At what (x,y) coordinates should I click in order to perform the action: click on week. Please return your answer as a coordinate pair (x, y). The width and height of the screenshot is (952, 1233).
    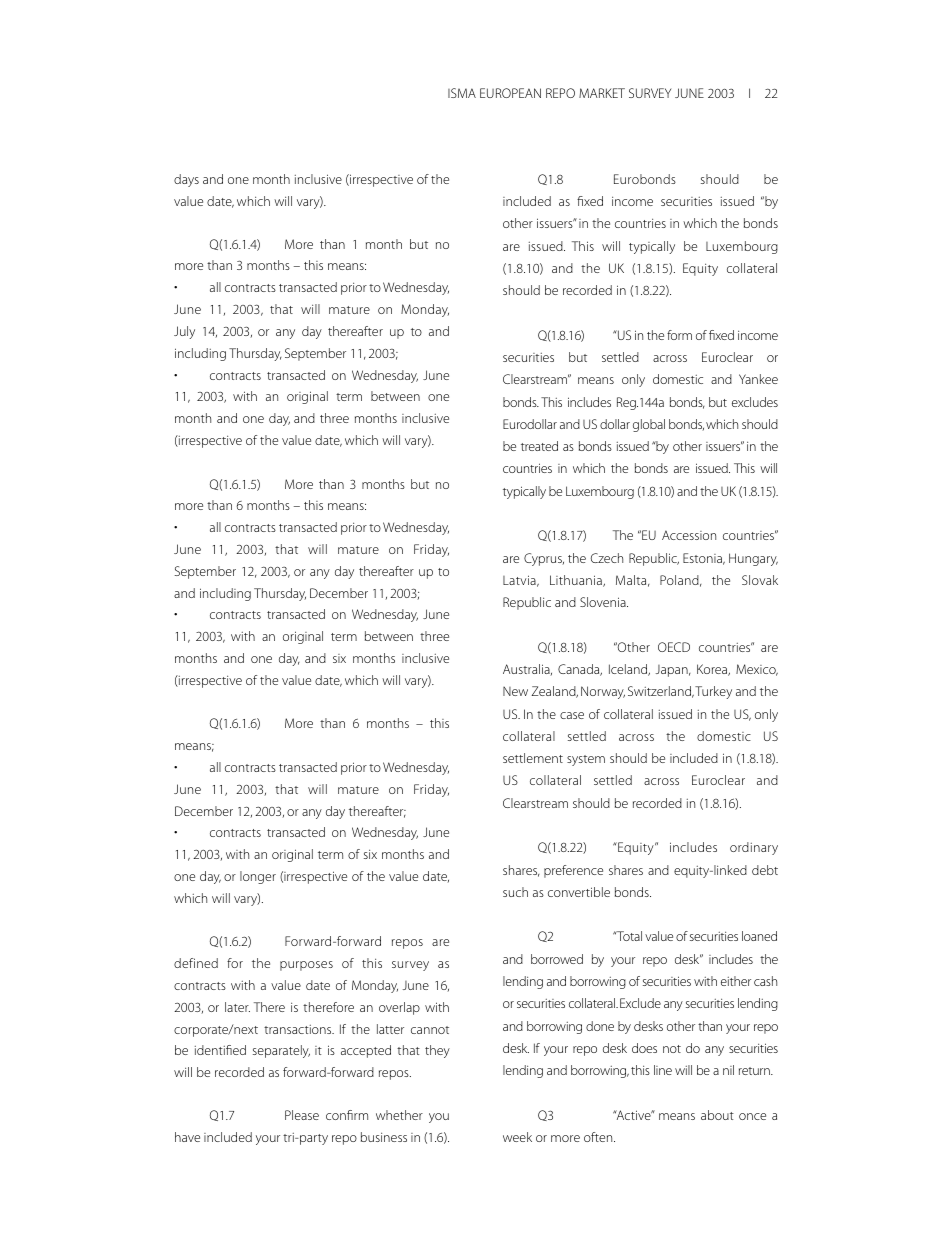
    Looking at the image, I should click on (517, 1137).
